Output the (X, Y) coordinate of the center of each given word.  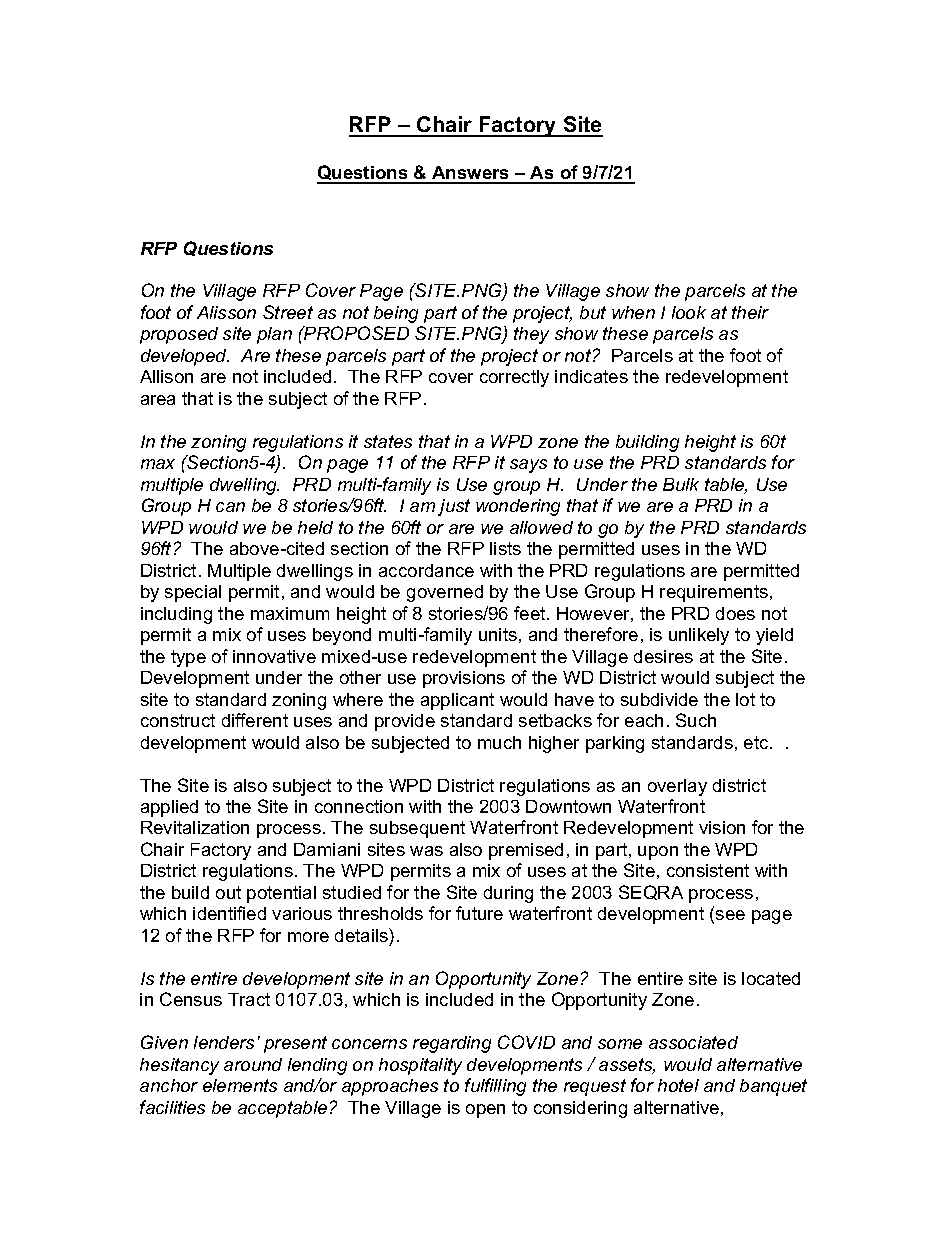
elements (240, 1085)
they (531, 335)
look (689, 312)
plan (274, 335)
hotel (678, 1085)
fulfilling (495, 1087)
